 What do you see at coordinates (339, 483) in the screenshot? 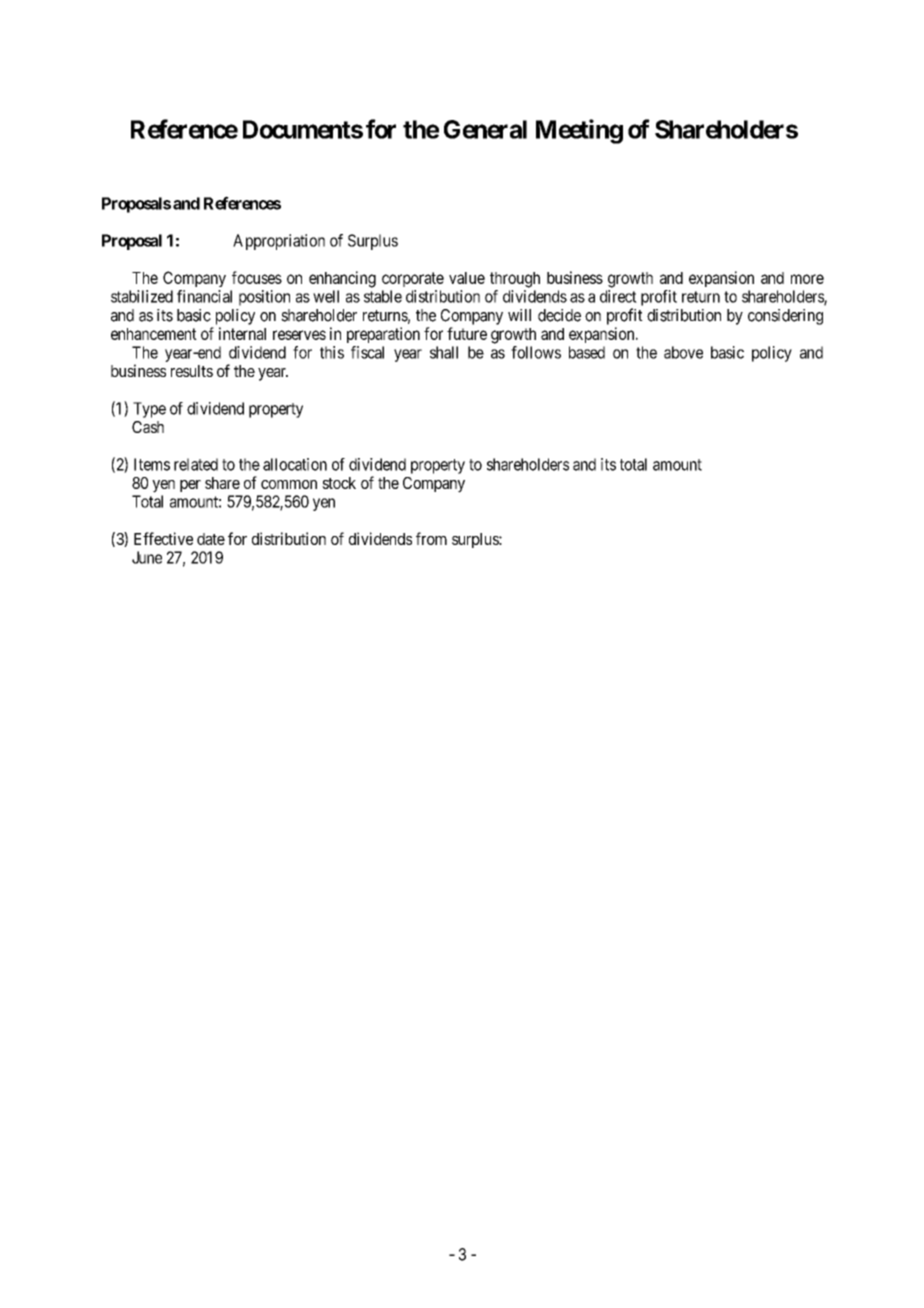
I see `stock` at bounding box center [339, 483].
